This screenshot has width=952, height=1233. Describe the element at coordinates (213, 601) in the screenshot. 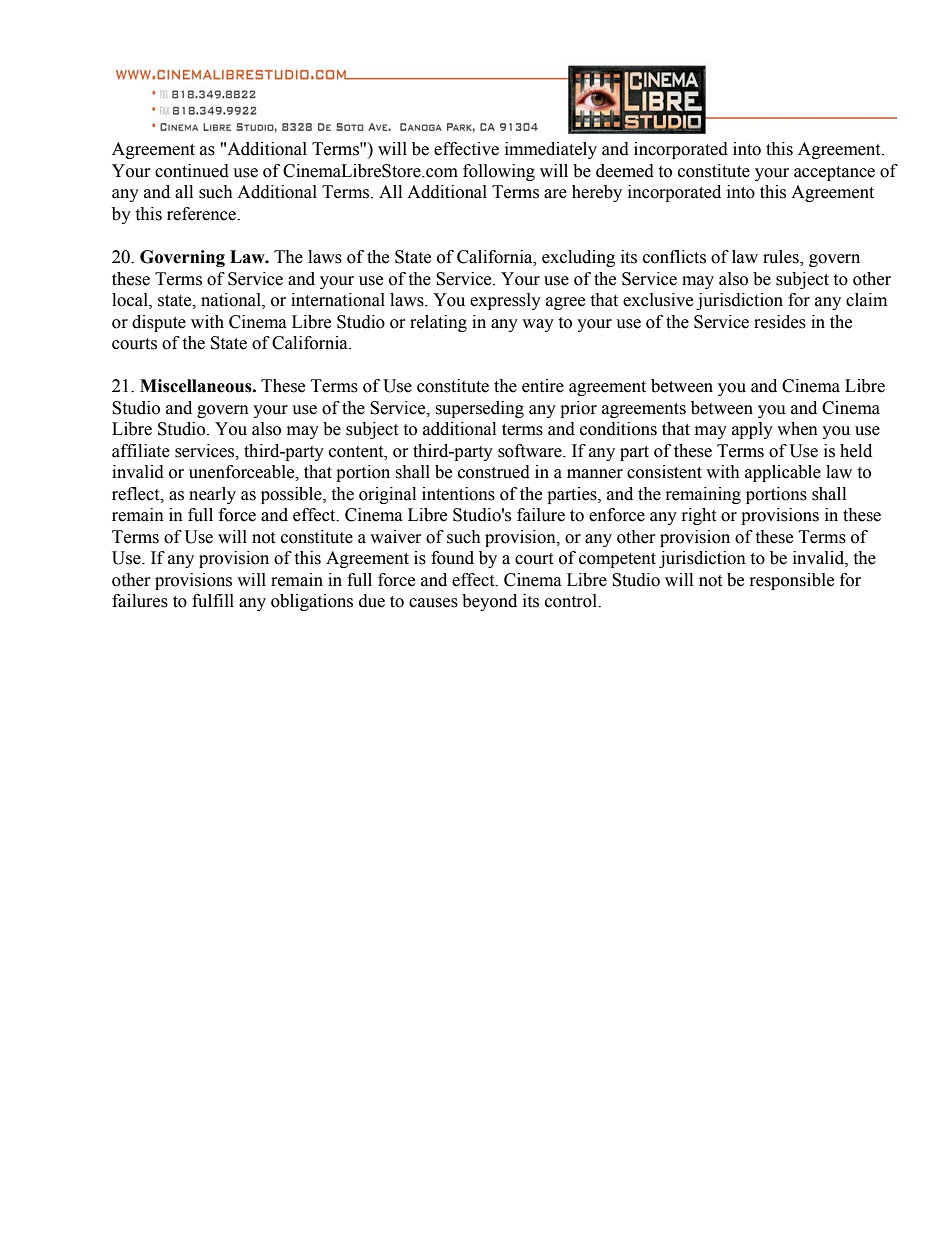

I see `fulfill` at that location.
